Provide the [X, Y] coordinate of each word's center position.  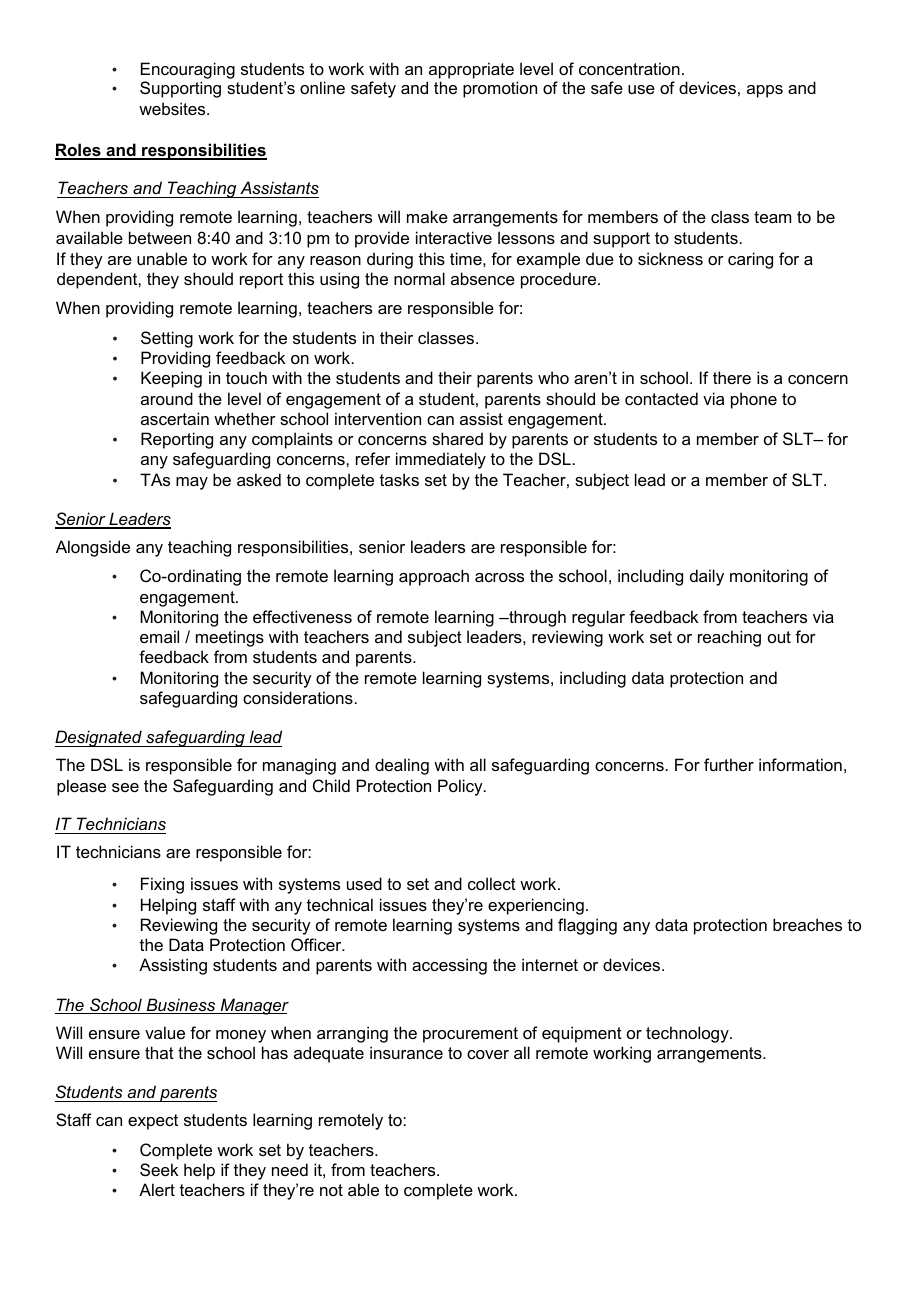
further [729, 764]
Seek [159, 1169]
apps [765, 91]
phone [754, 400]
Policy [461, 787]
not [331, 1190]
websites [173, 108]
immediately [441, 460]
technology [688, 1034]
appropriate [471, 70]
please [81, 787]
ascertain [175, 418]
